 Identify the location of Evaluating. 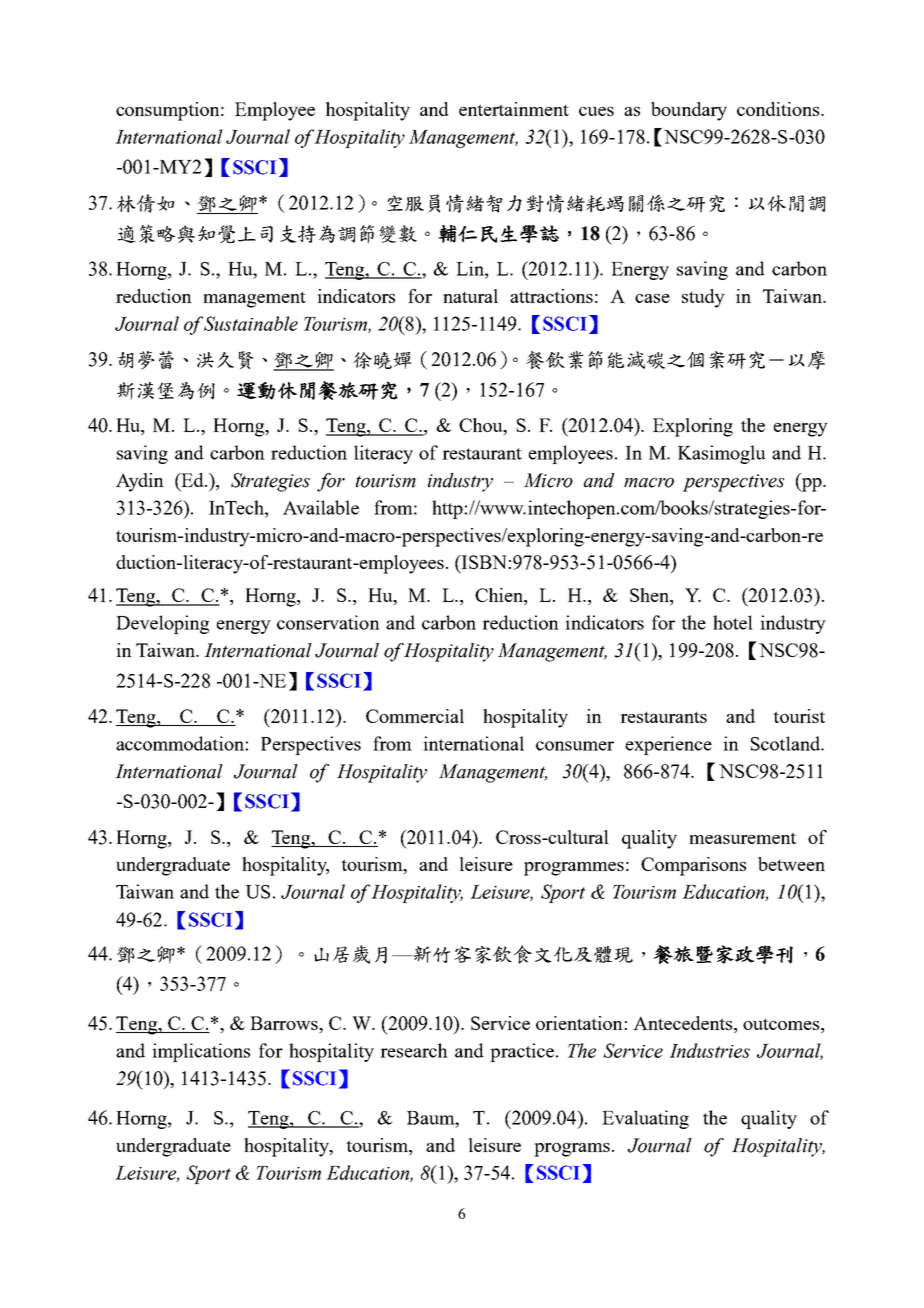
(645, 1119).
